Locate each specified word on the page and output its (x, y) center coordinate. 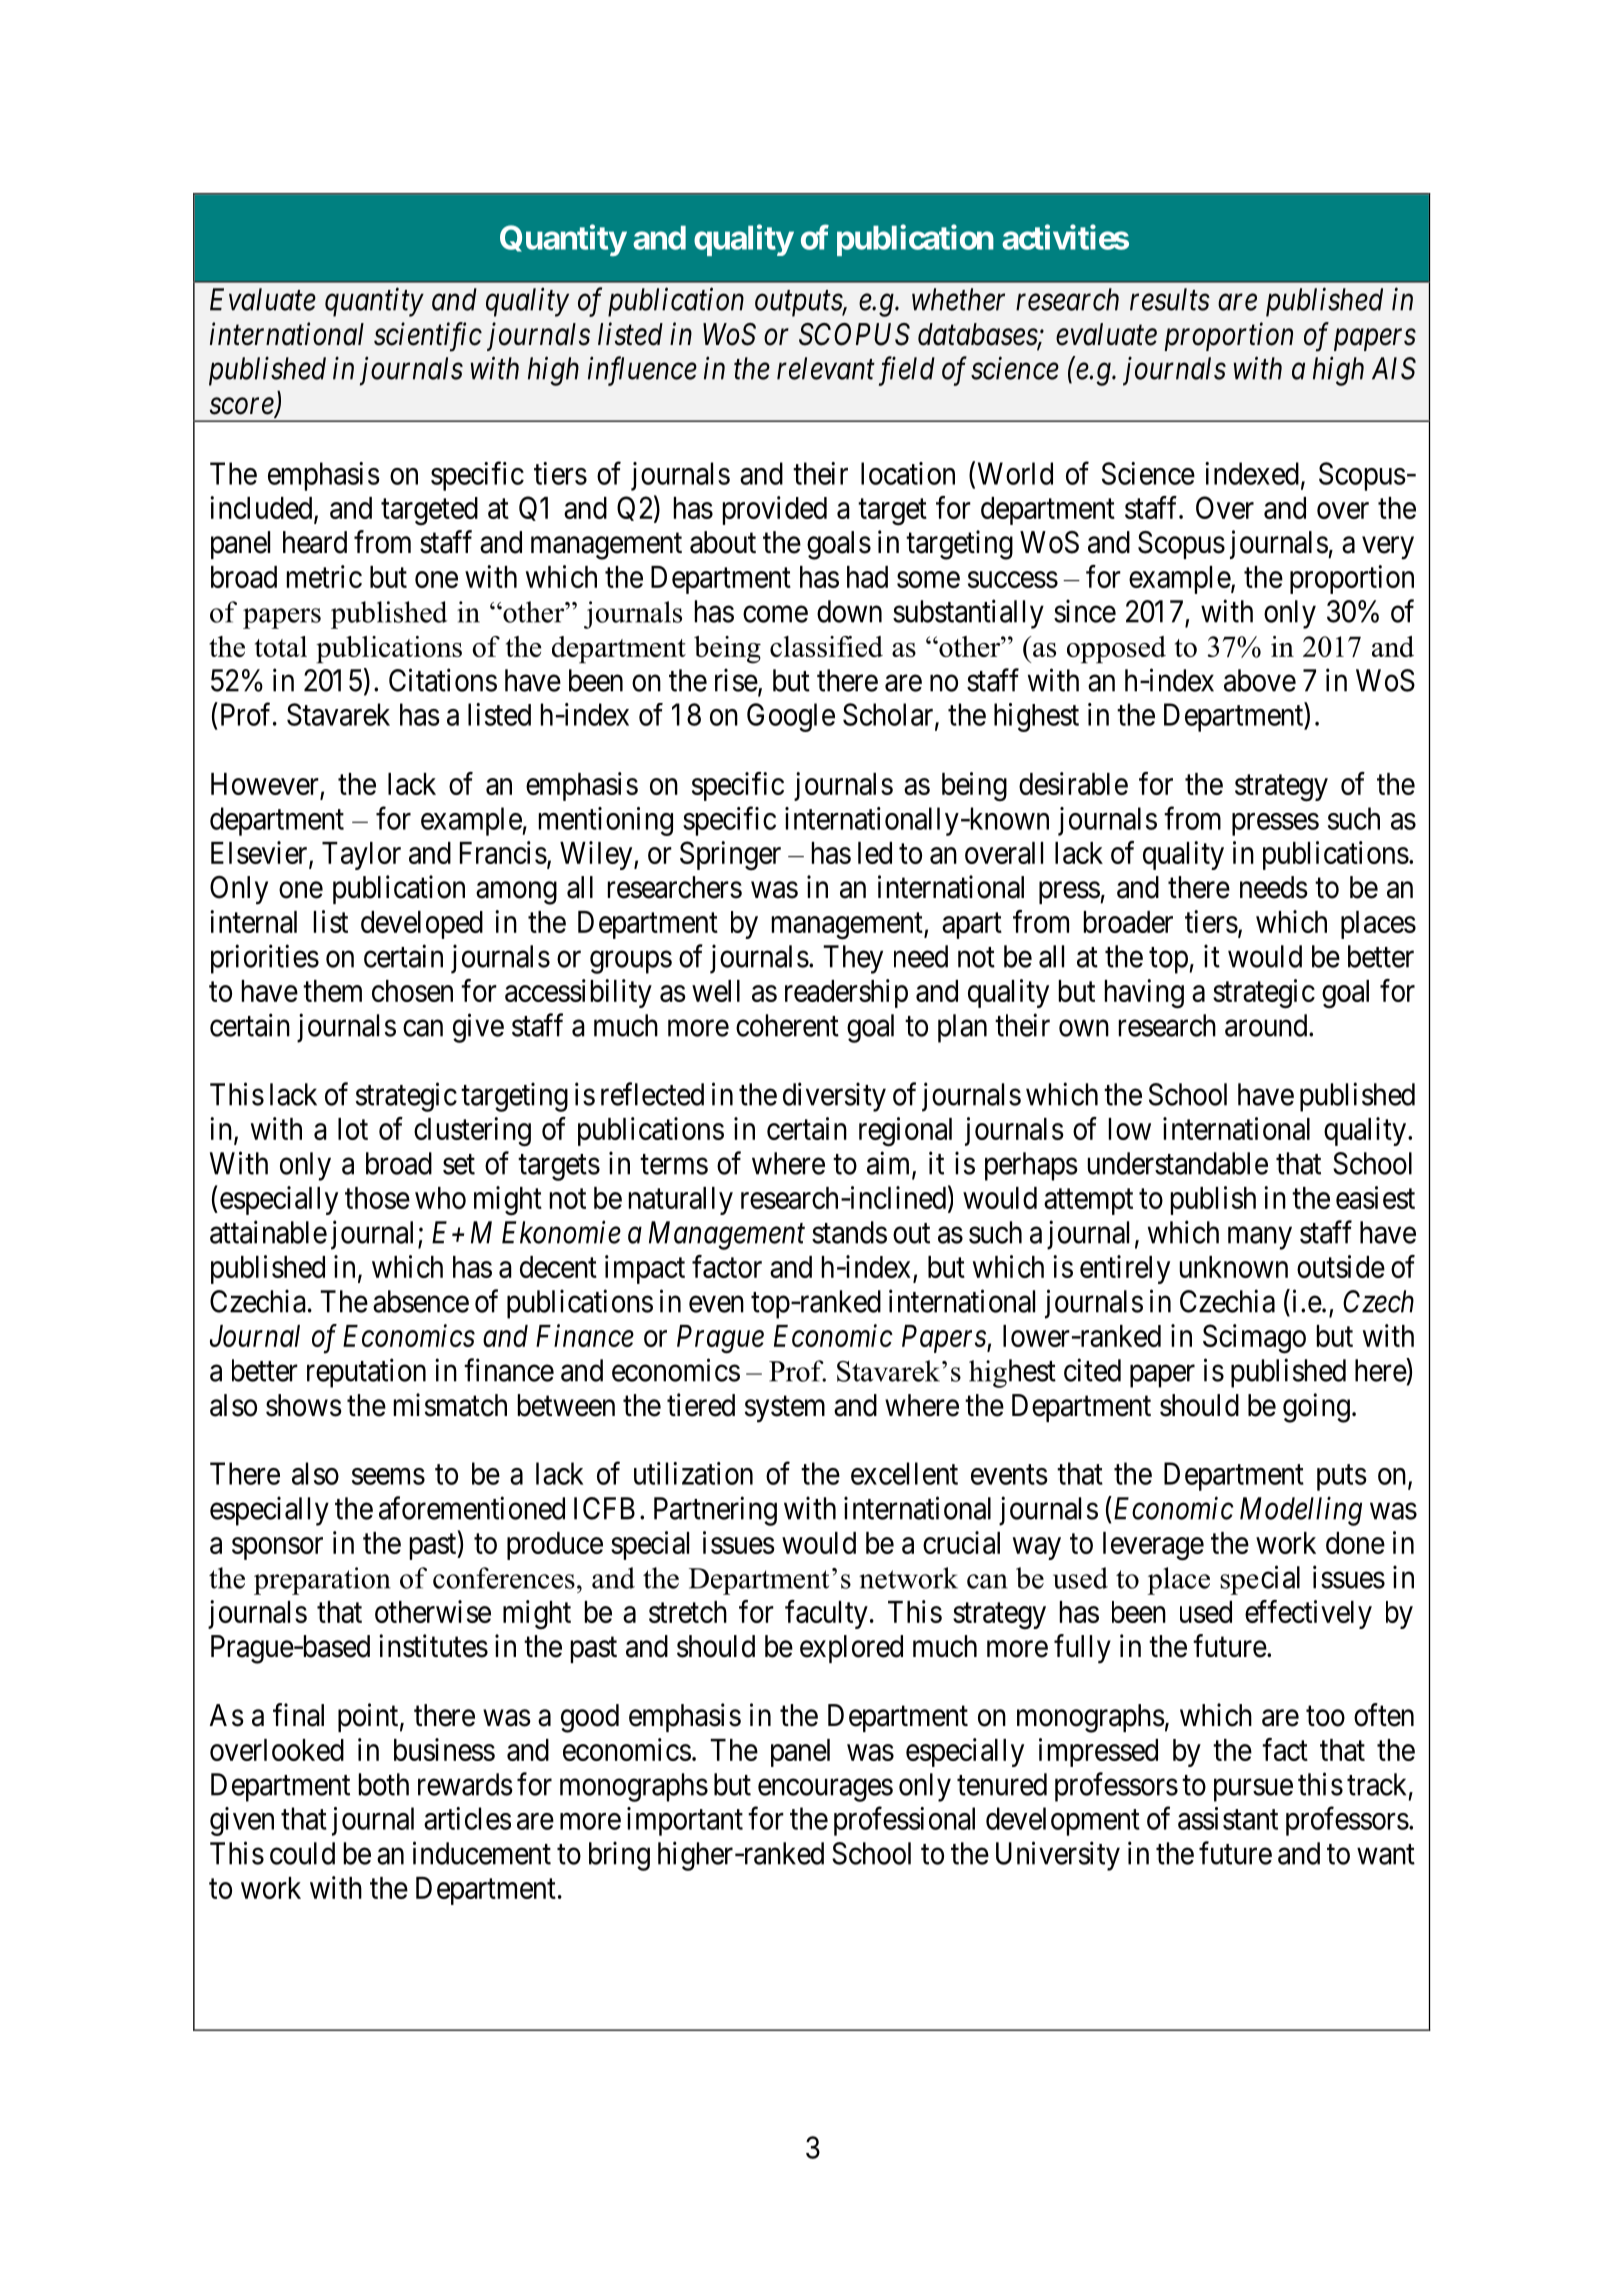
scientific (428, 337)
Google (791, 717)
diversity (834, 1097)
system (785, 1409)
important (685, 1821)
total (281, 646)
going (1316, 1408)
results (1170, 299)
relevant (826, 368)
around (1267, 1025)
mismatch (450, 1405)
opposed (1116, 649)
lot (353, 1129)
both (384, 1784)
